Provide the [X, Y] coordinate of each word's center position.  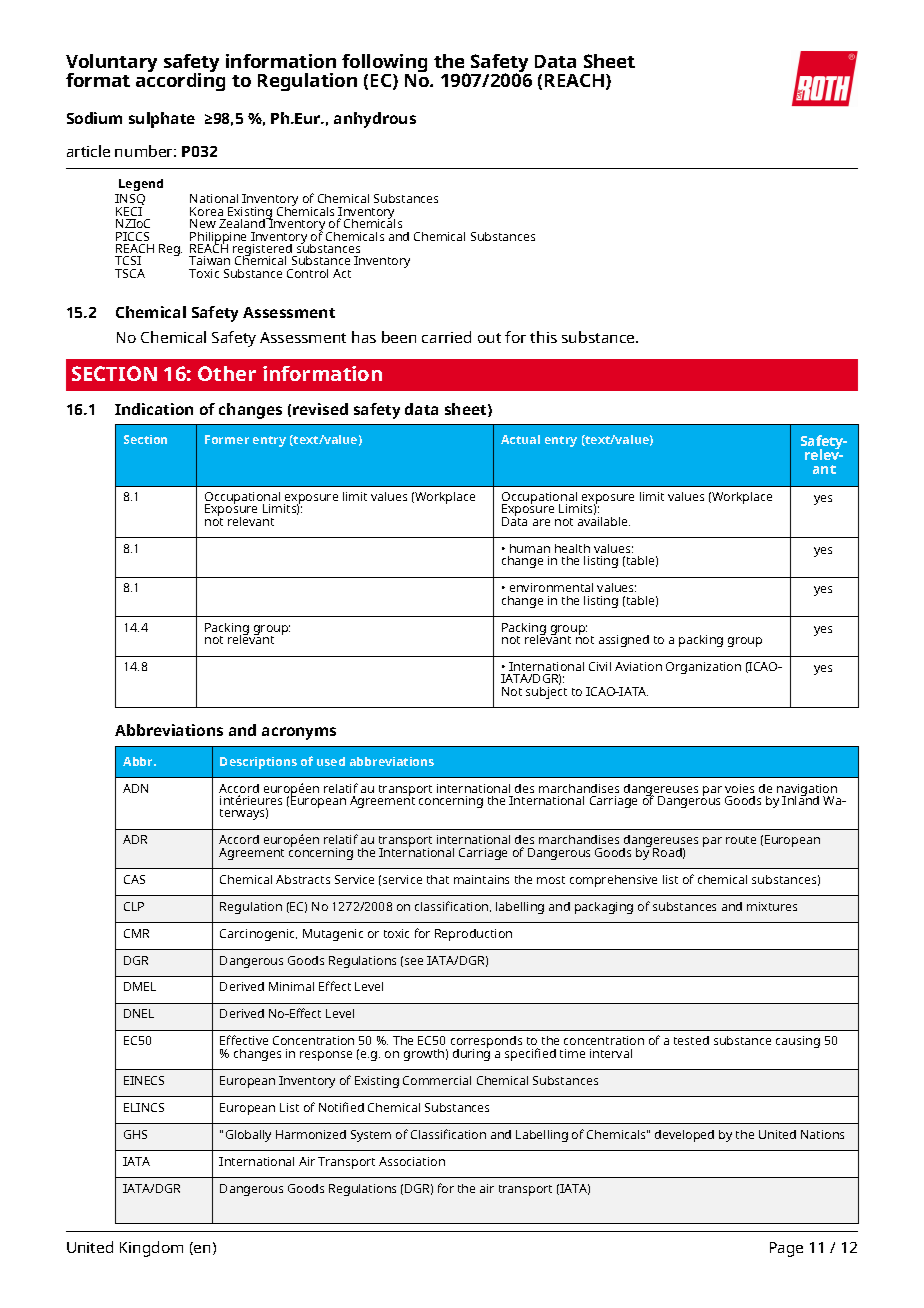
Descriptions [258, 763]
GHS [135, 1134]
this [543, 337]
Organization [703, 668]
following [384, 65]
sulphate [162, 120]
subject [546, 691]
